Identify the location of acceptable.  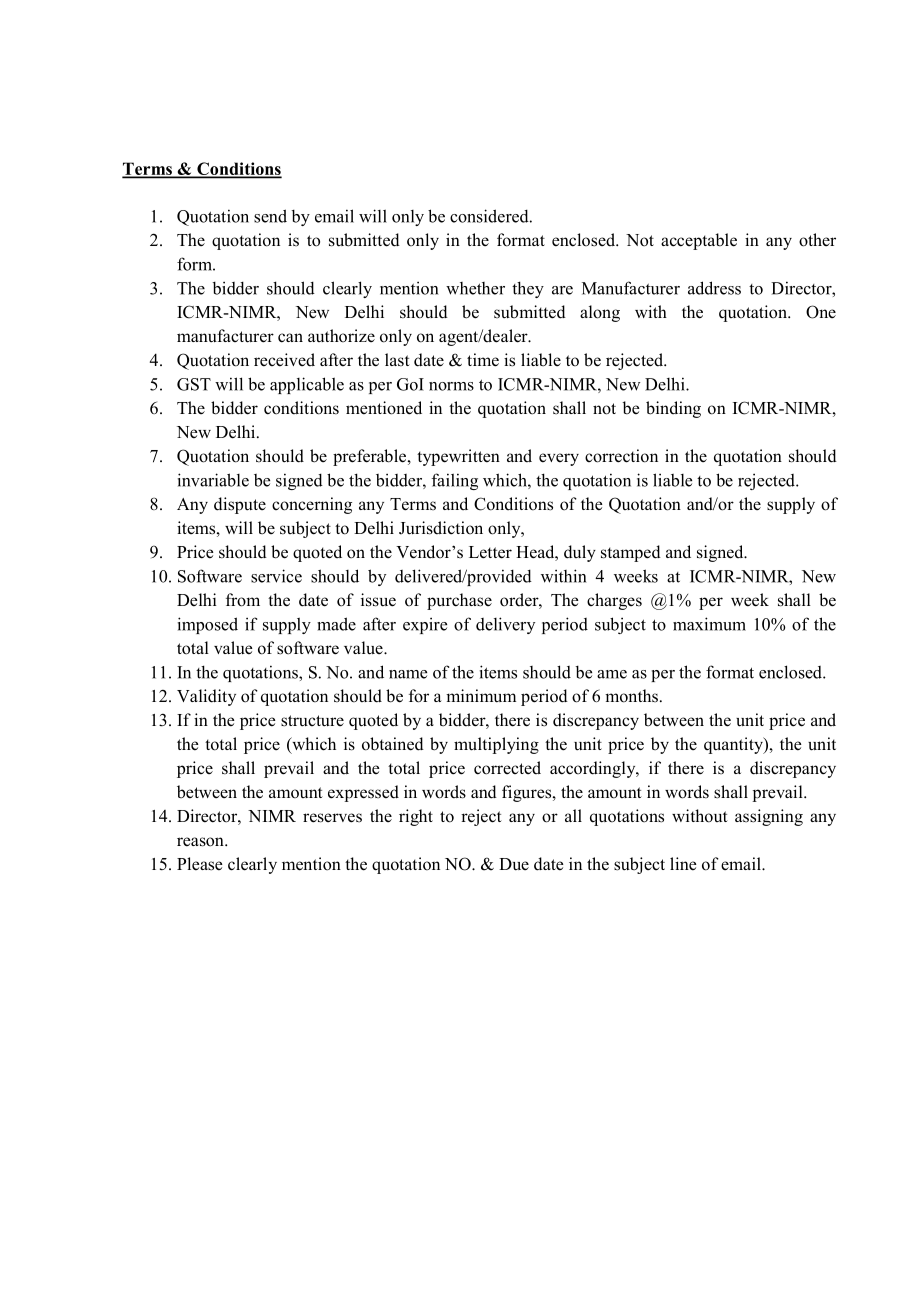
(699, 241).
